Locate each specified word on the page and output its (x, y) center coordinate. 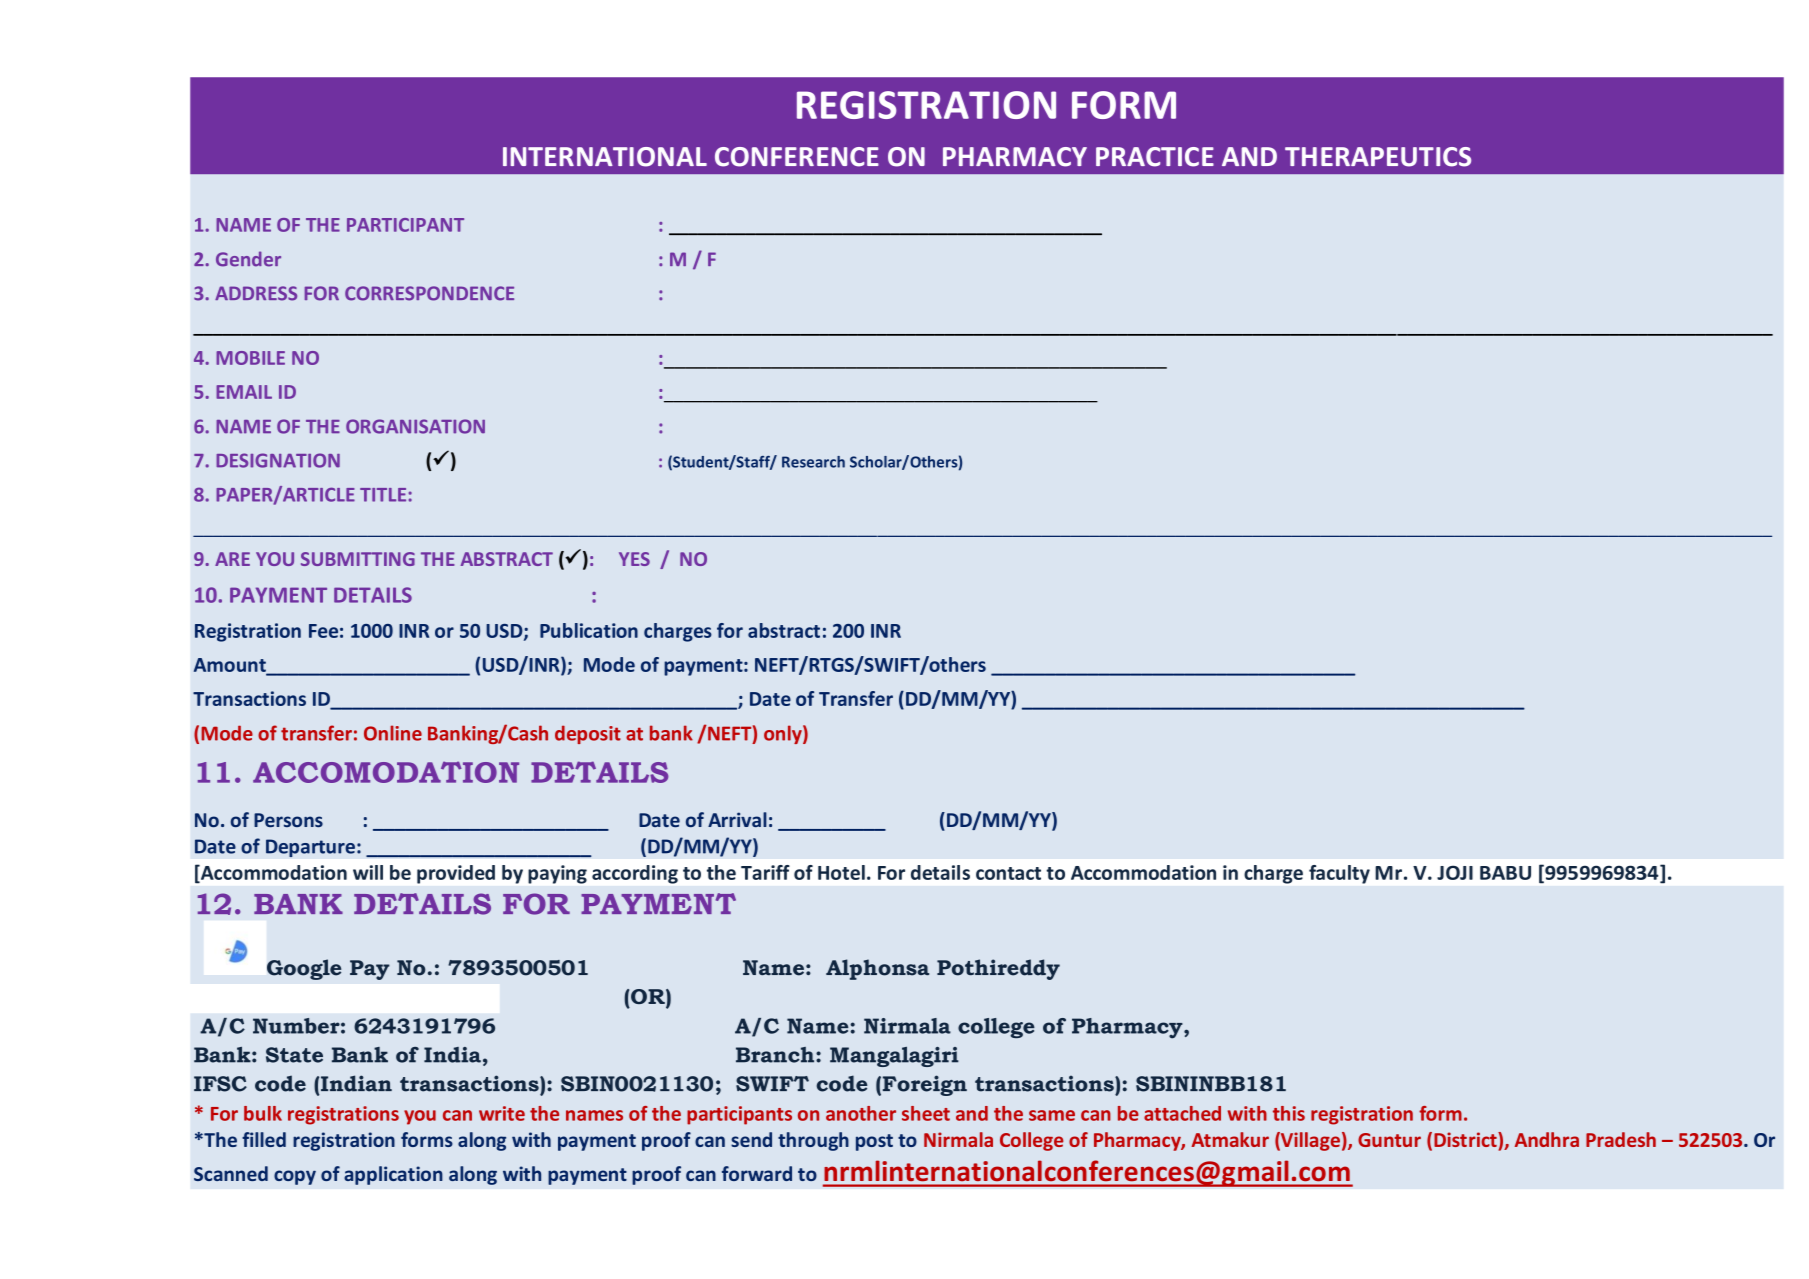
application (393, 1175)
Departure (310, 848)
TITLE (383, 495)
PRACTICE (1155, 157)
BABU (1505, 873)
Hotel (841, 872)
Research (813, 462)
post (874, 1142)
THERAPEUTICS (1378, 157)
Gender (248, 259)
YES (634, 559)
